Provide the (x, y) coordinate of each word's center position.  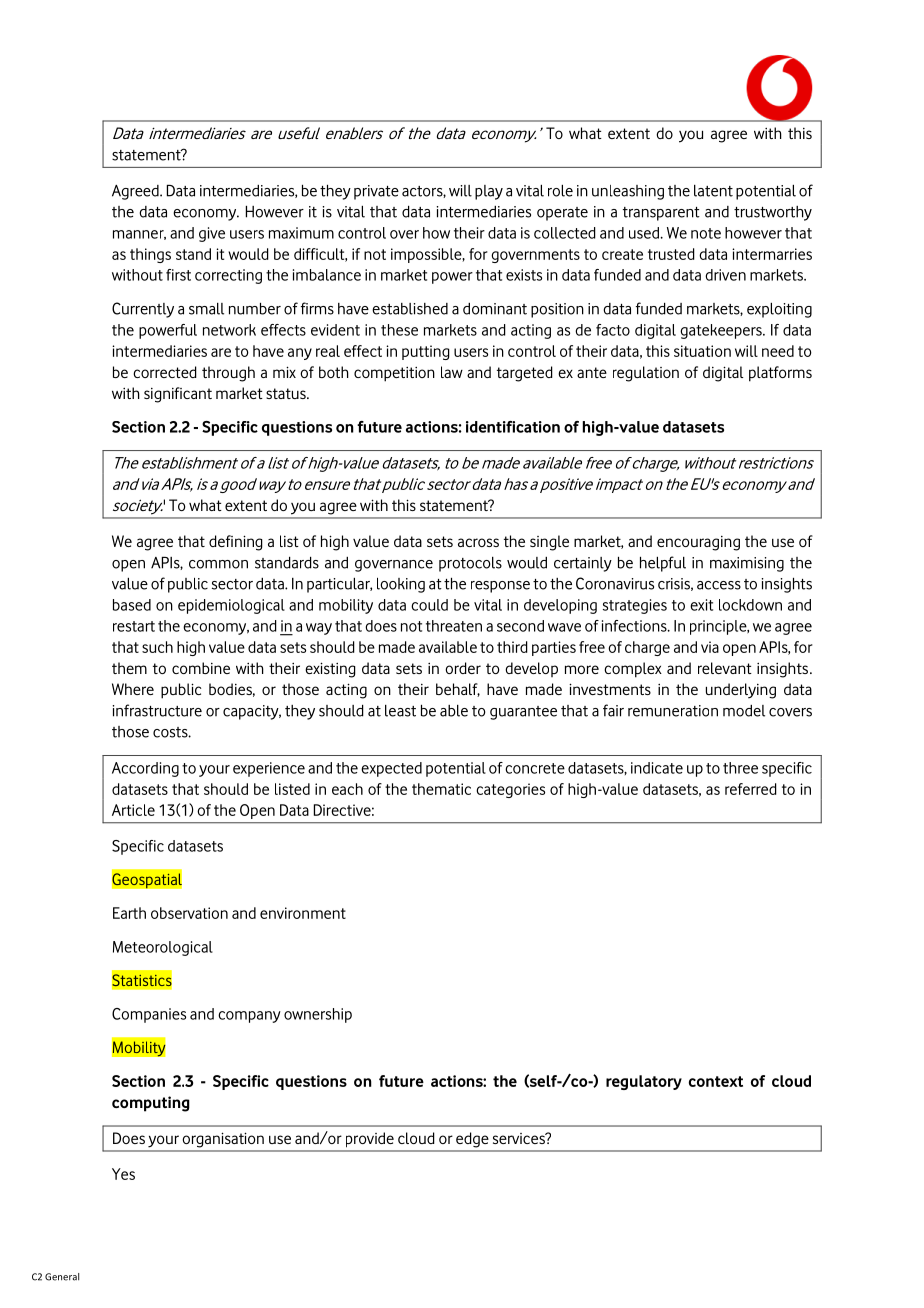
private (376, 192)
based (132, 605)
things (150, 255)
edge (472, 1139)
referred (751, 789)
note (706, 233)
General (62, 1277)
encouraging (698, 543)
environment (303, 913)
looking (401, 585)
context (716, 1081)
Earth (129, 913)
